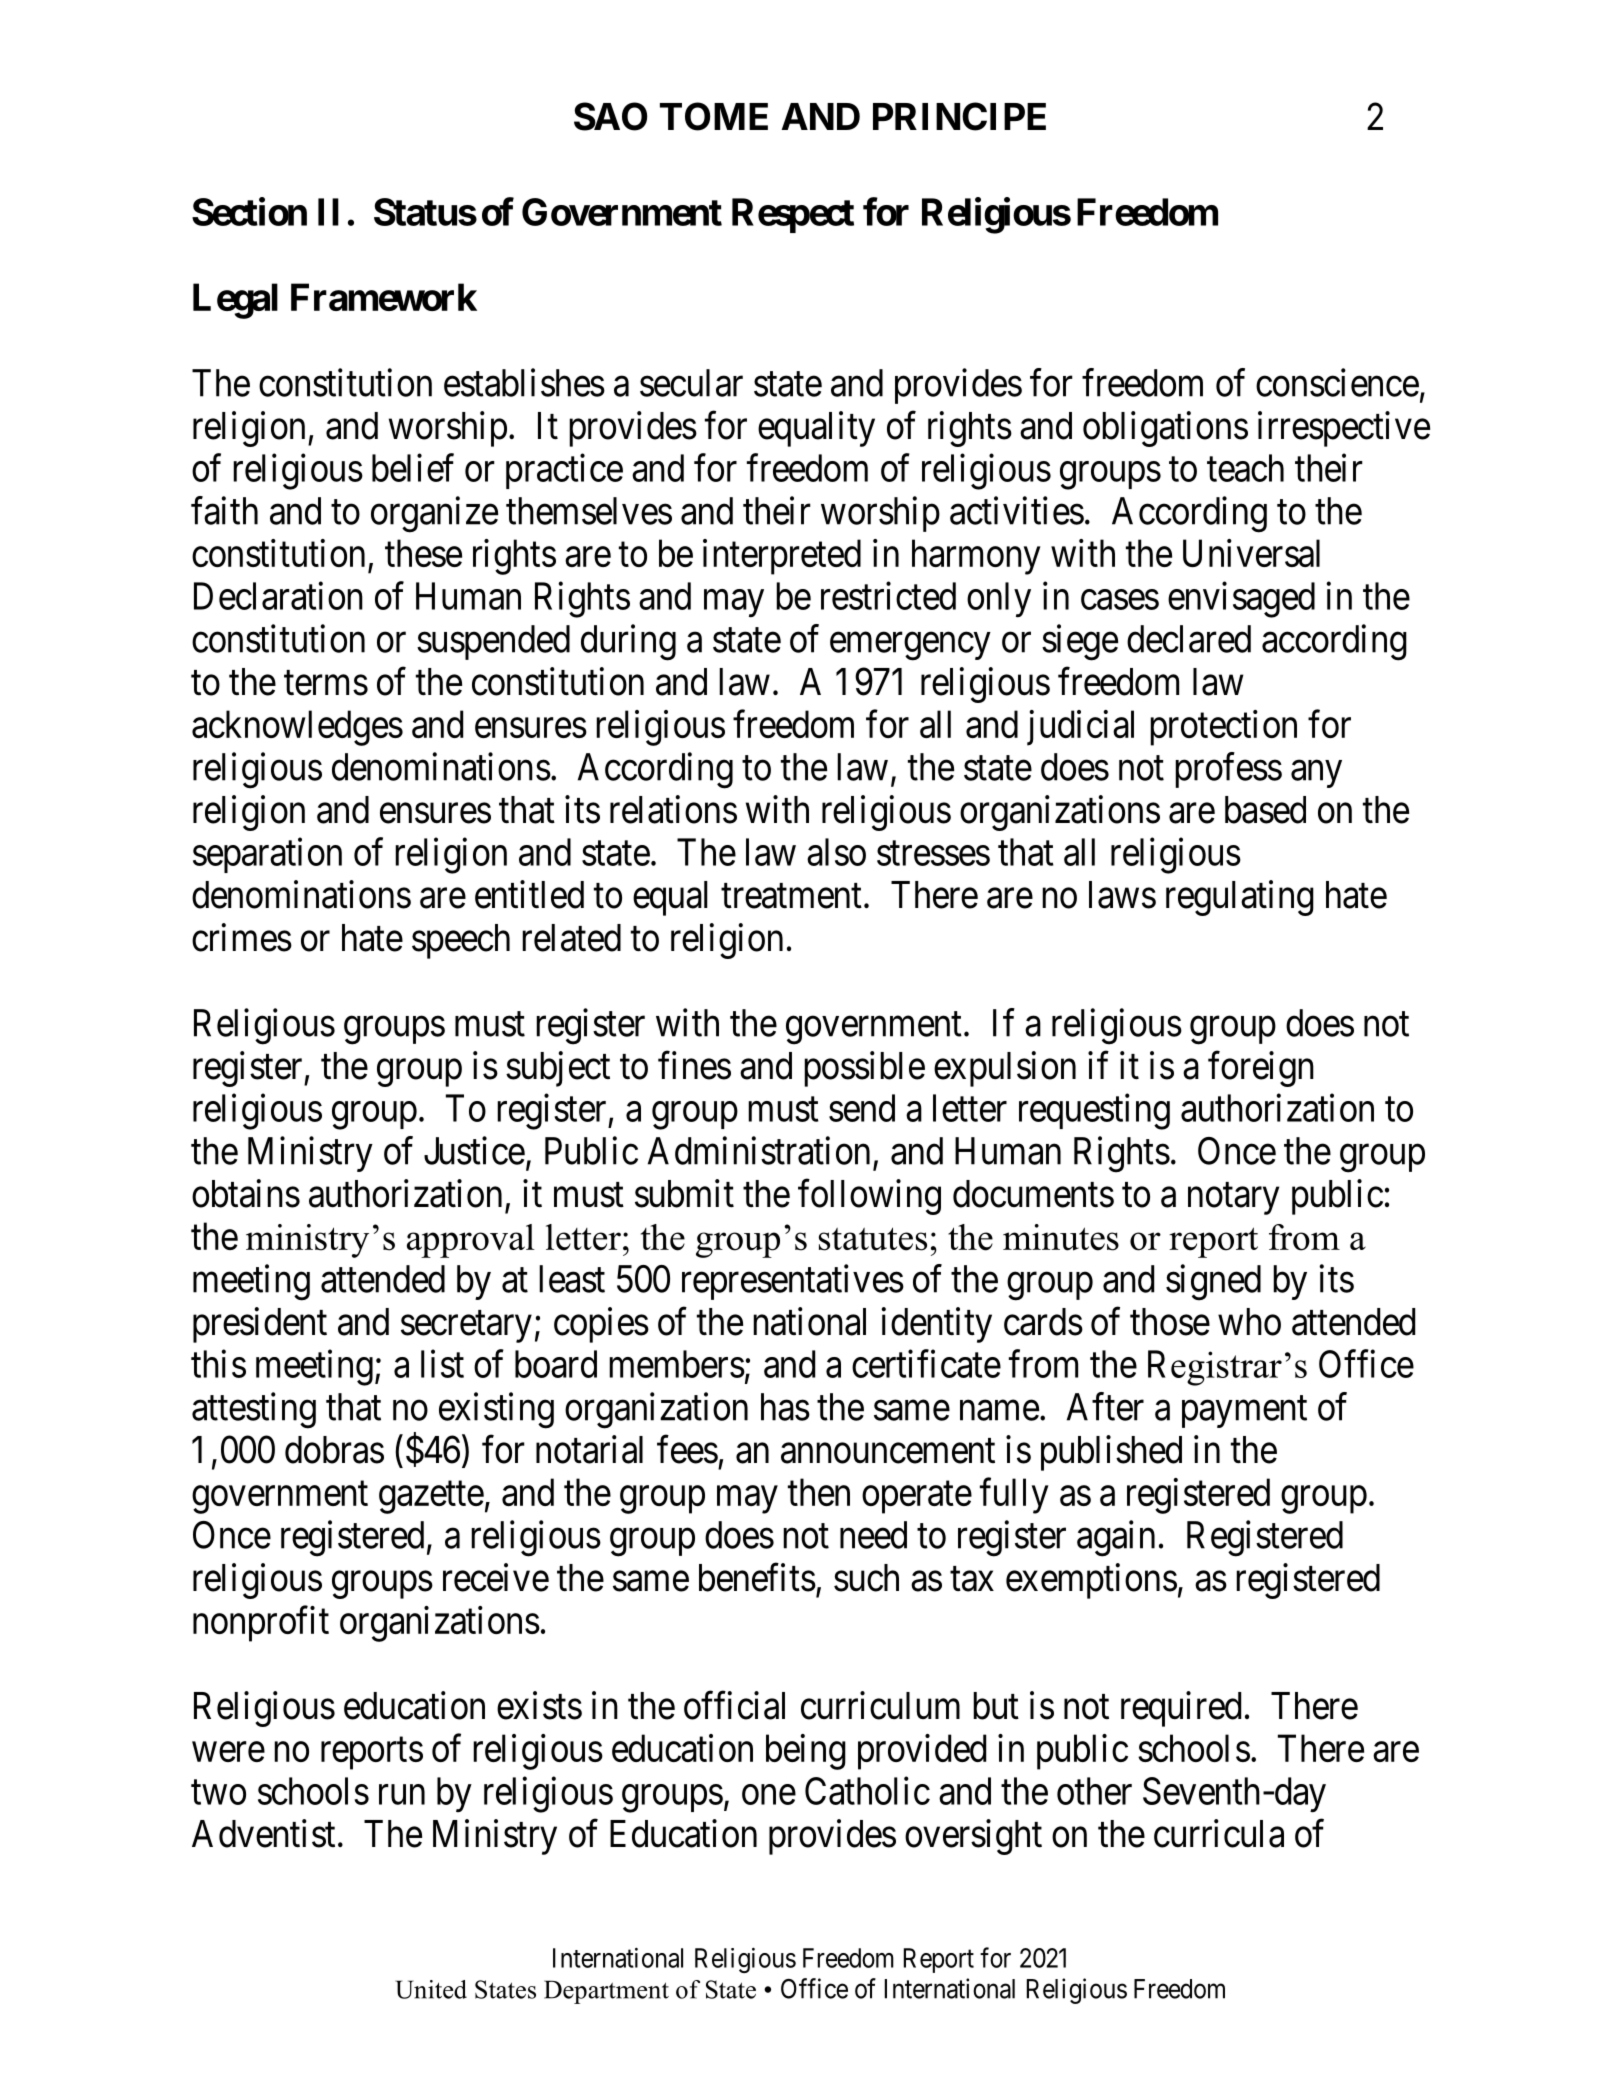 The image size is (1622, 2099). Describe the element at coordinates (431, 1989) in the screenshot. I see `United` at that location.
